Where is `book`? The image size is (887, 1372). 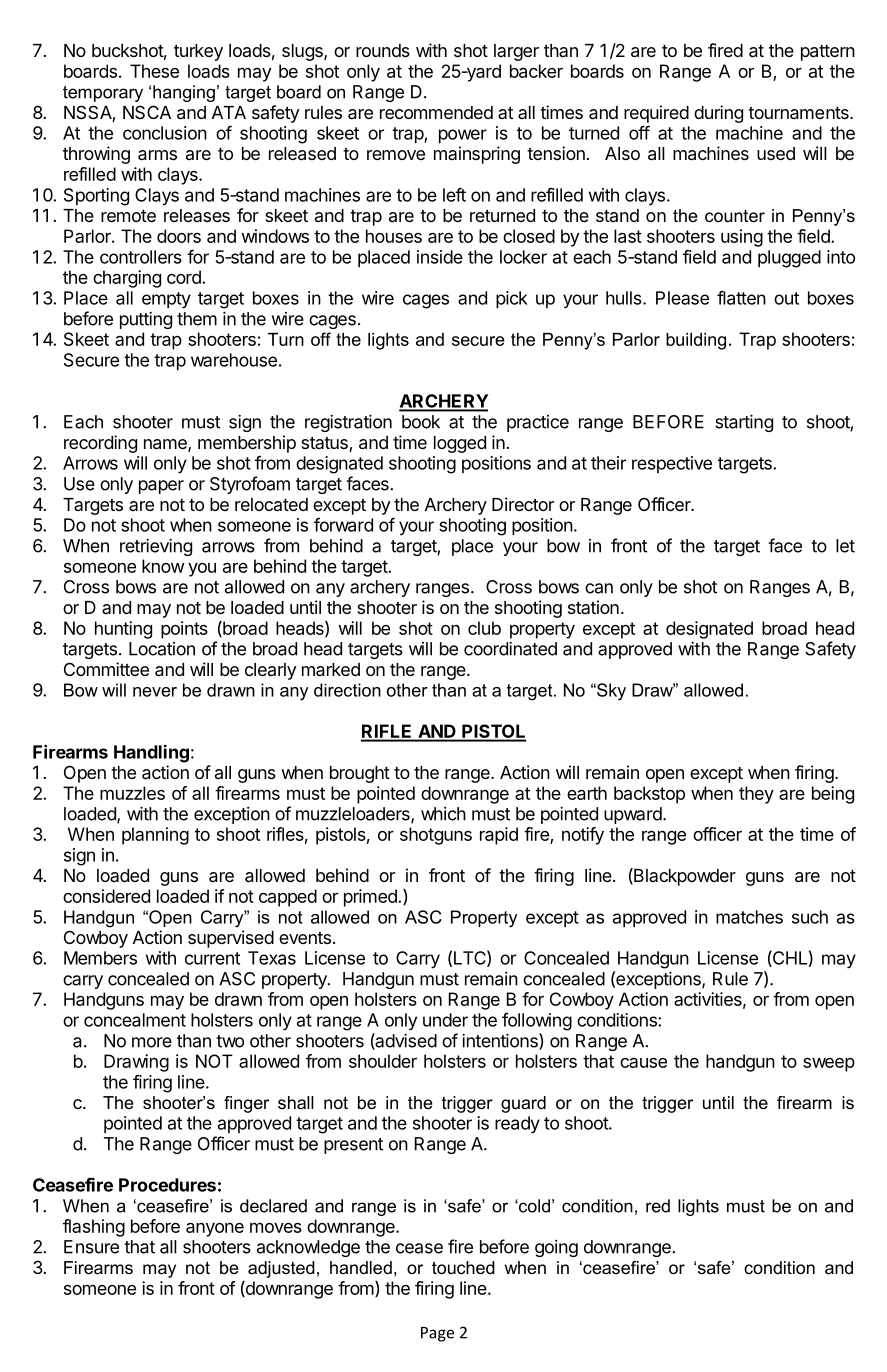 book is located at coordinates (421, 422).
